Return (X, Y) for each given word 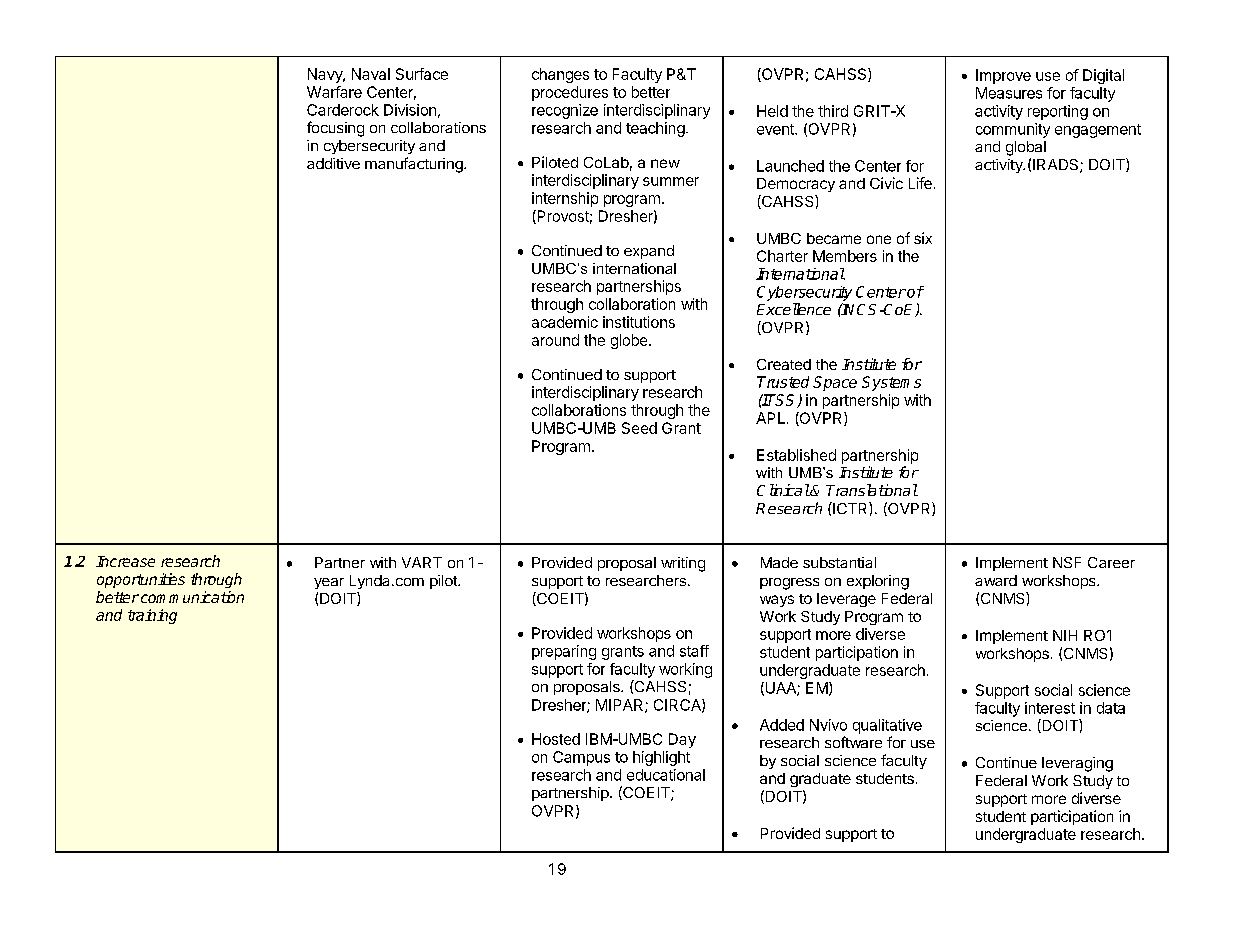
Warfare (334, 92)
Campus (581, 758)
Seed (639, 428)
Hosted (556, 739)
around (555, 340)
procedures (570, 93)
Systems (891, 383)
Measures (1009, 93)
